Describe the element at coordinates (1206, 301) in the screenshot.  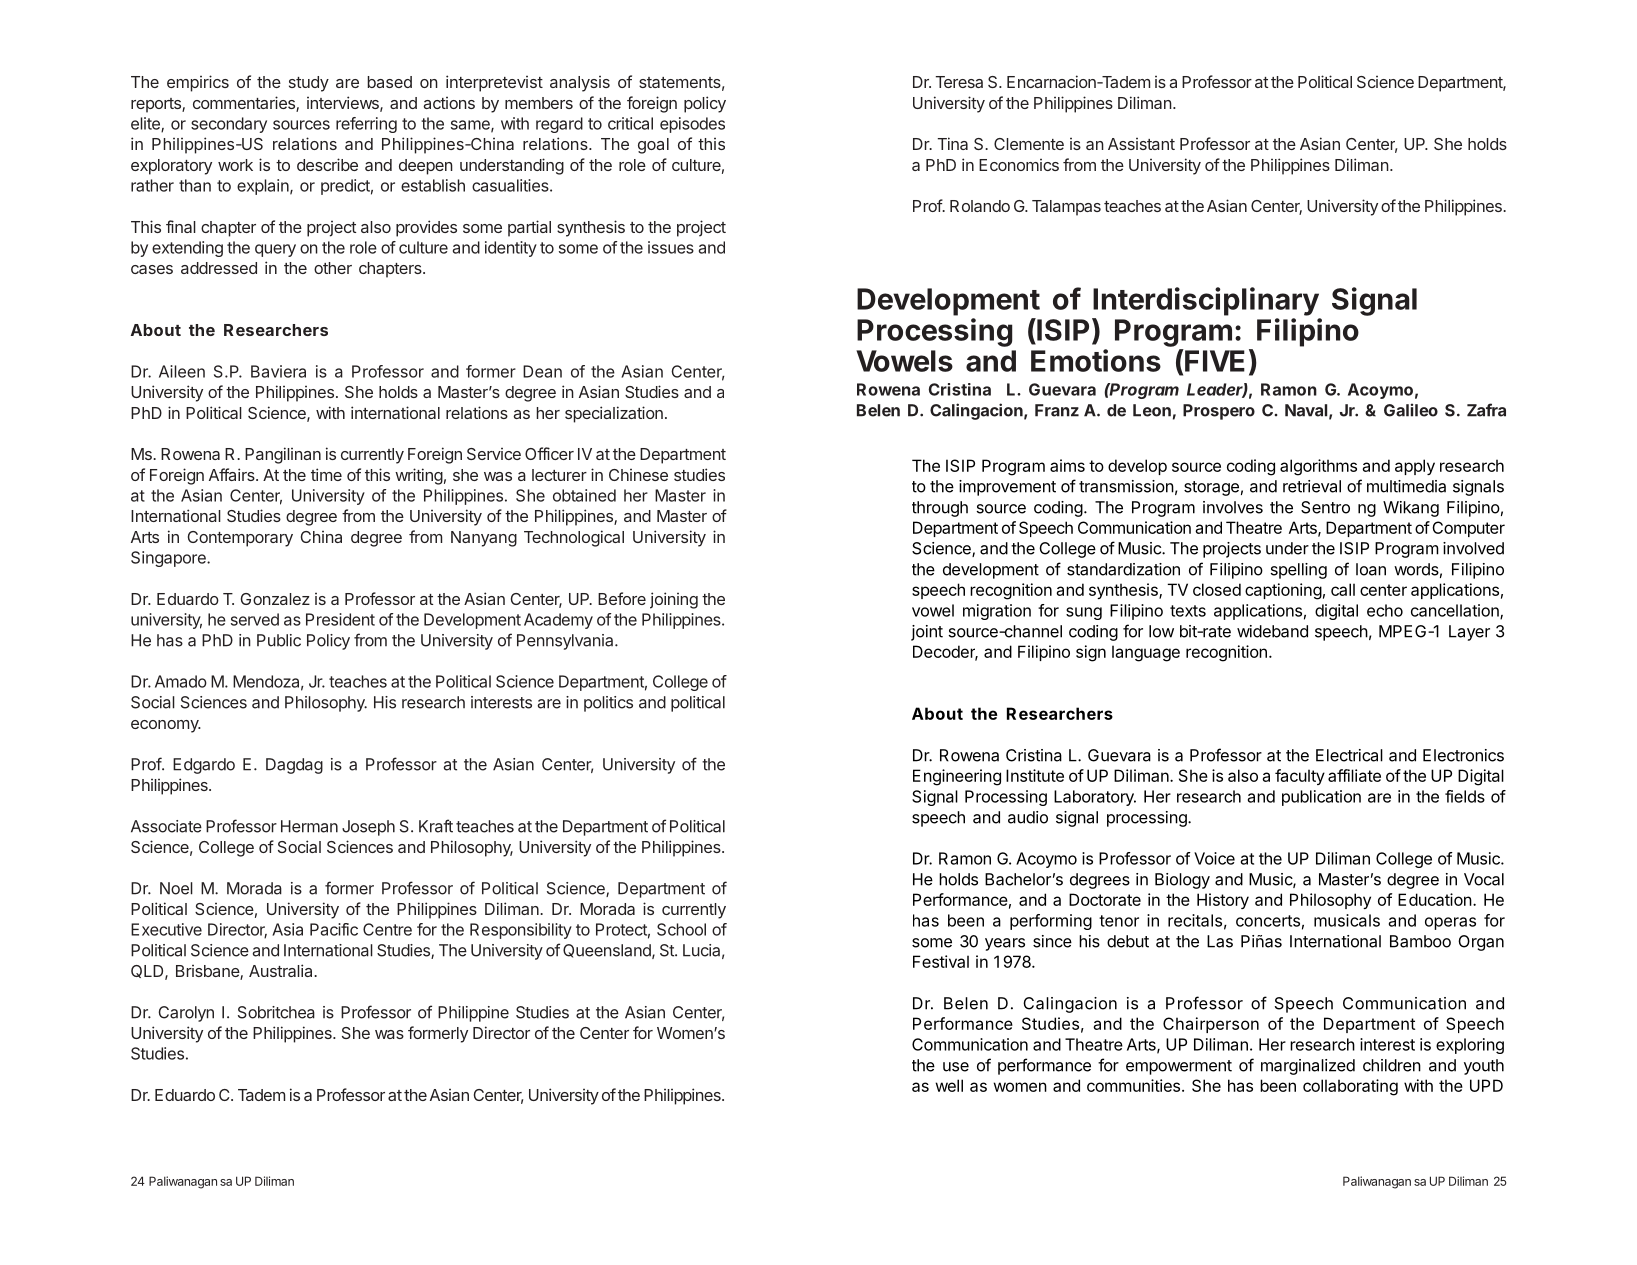
I see `Interdisciplinary` at that location.
